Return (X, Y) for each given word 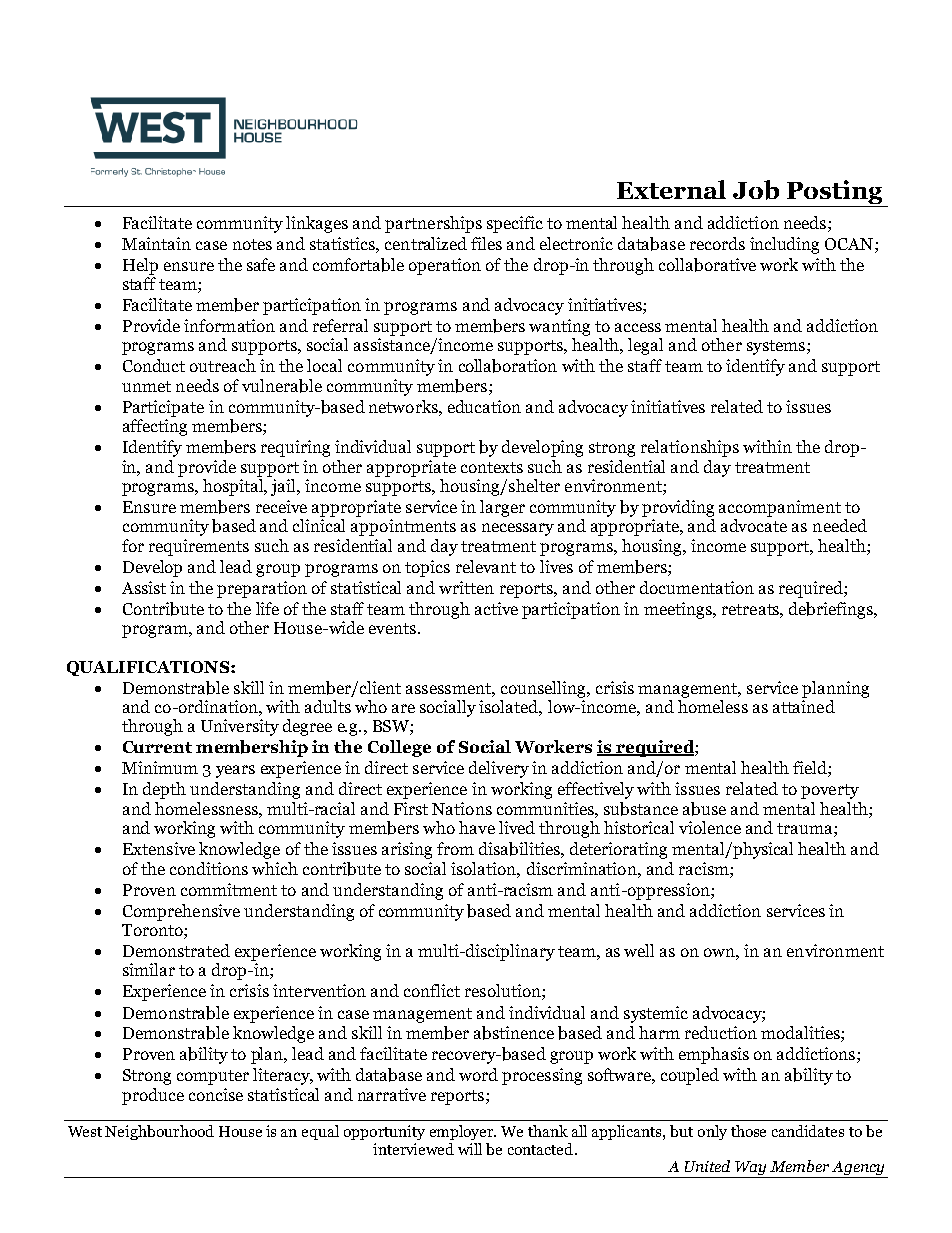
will (470, 1149)
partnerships (433, 224)
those (748, 1131)
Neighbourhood (159, 1132)
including (784, 245)
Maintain (156, 243)
